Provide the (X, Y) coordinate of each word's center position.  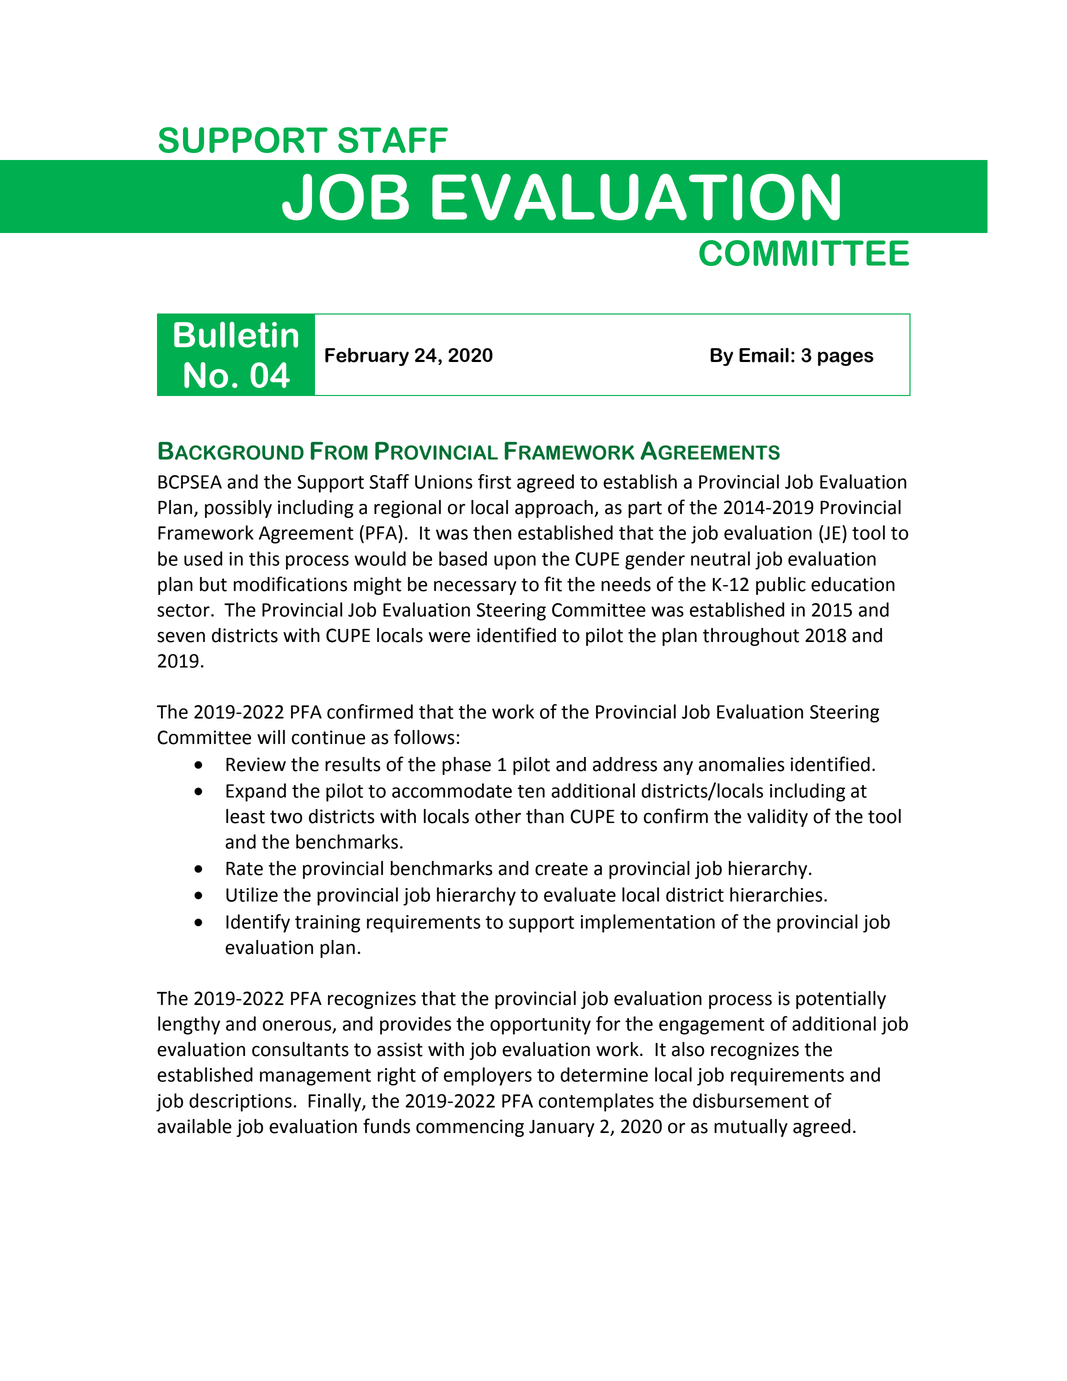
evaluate (580, 894)
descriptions (240, 1102)
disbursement (751, 1100)
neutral (720, 558)
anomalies (742, 764)
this (264, 558)
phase (466, 766)
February (367, 357)
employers (488, 1076)
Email (764, 355)
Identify (258, 923)
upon (515, 562)
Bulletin (236, 334)
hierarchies (777, 894)
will (271, 737)
